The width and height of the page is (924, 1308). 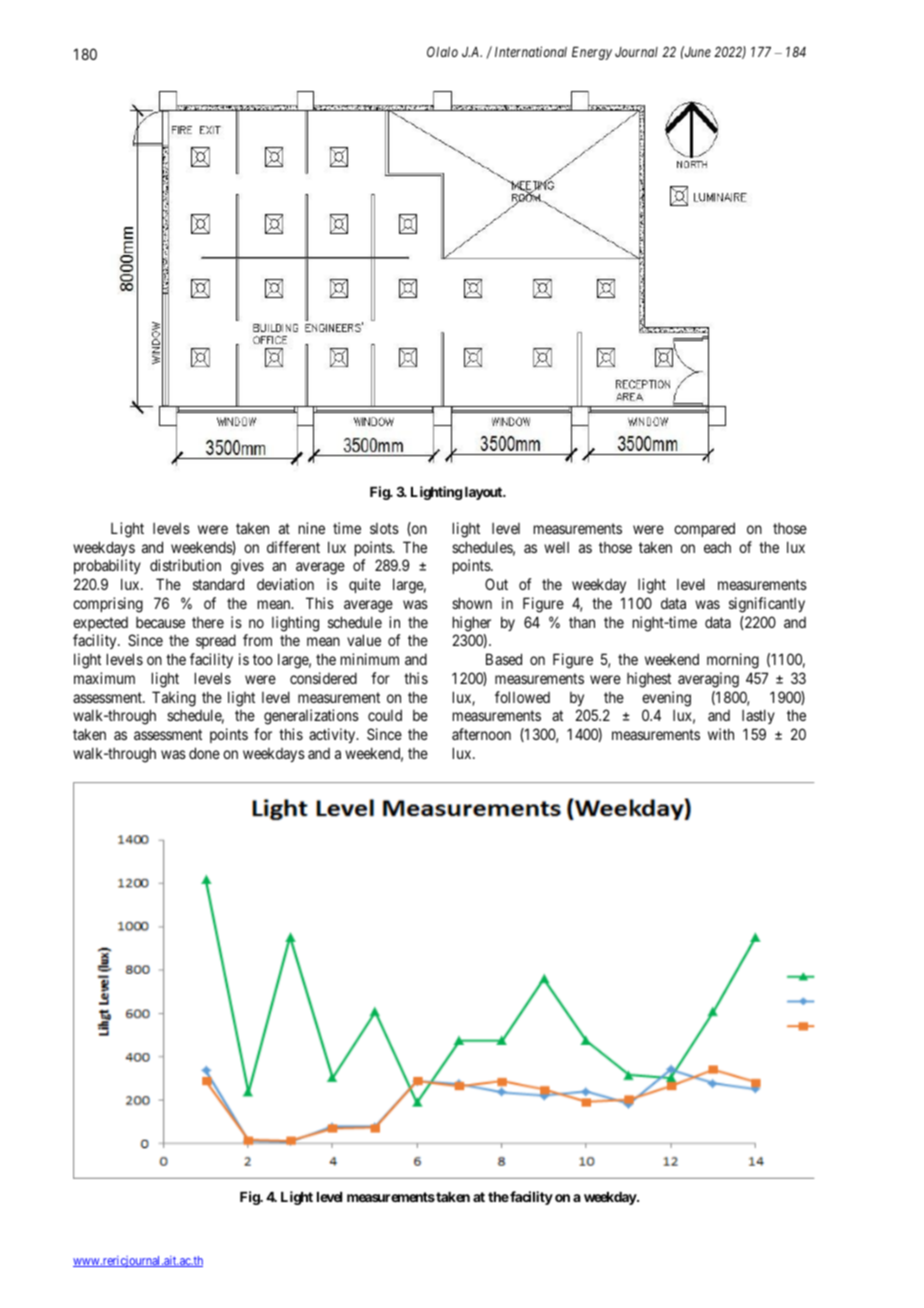 What do you see at coordinates (485, 493) in the page?
I see `layout` at bounding box center [485, 493].
